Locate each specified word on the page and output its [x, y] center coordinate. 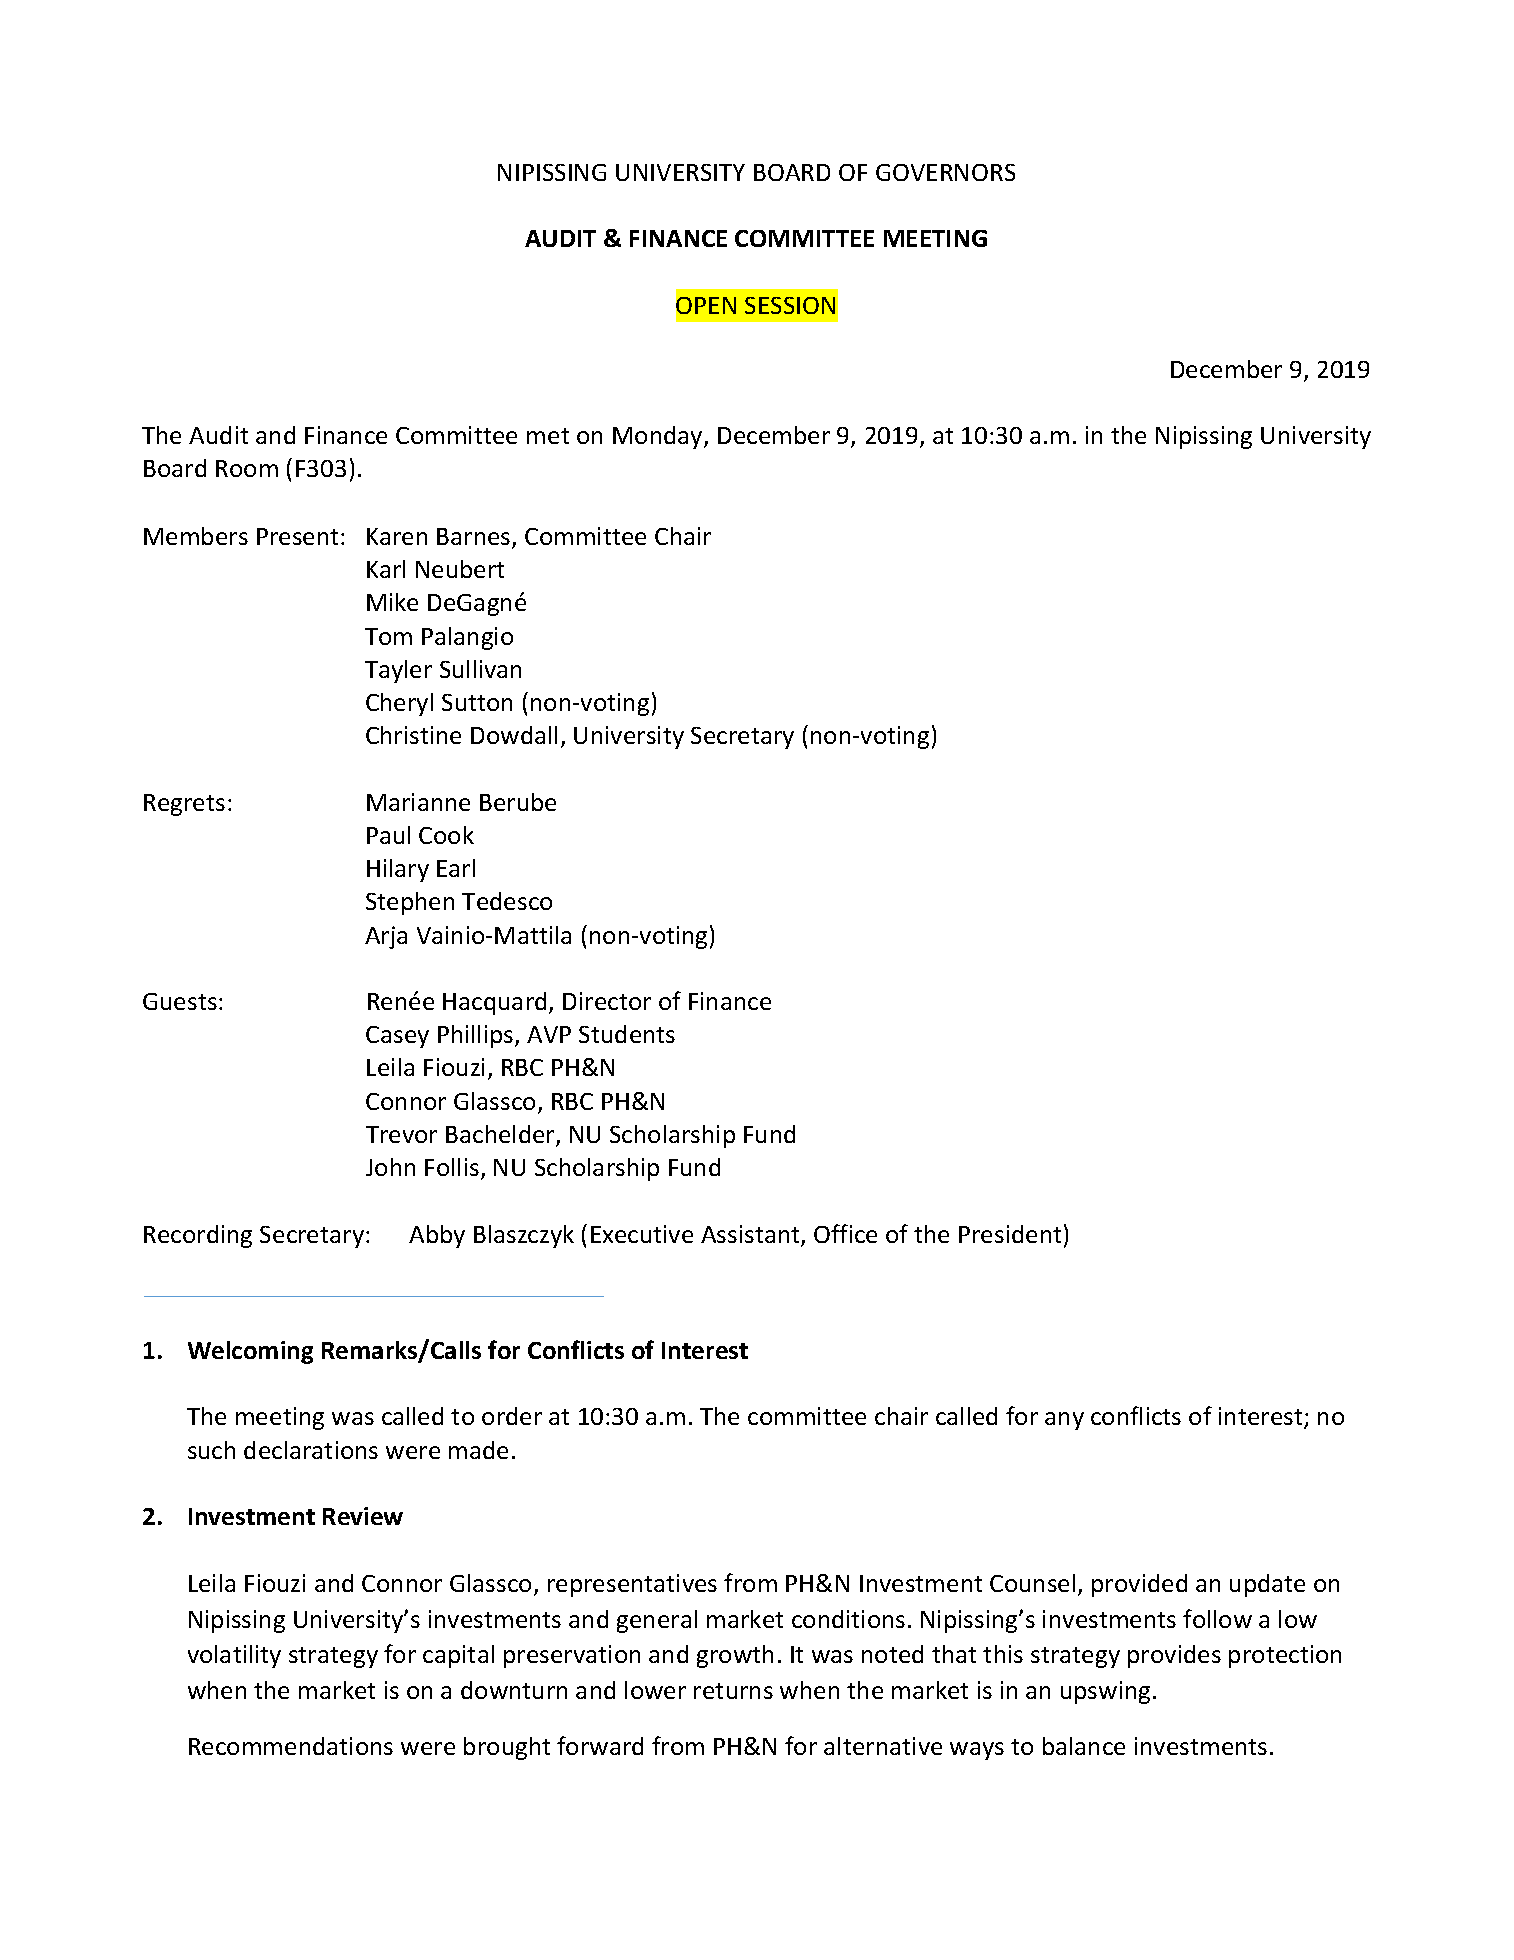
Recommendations [291, 1746]
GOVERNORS [945, 172]
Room [247, 468]
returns [733, 1691]
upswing [1105, 1692]
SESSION [790, 305]
